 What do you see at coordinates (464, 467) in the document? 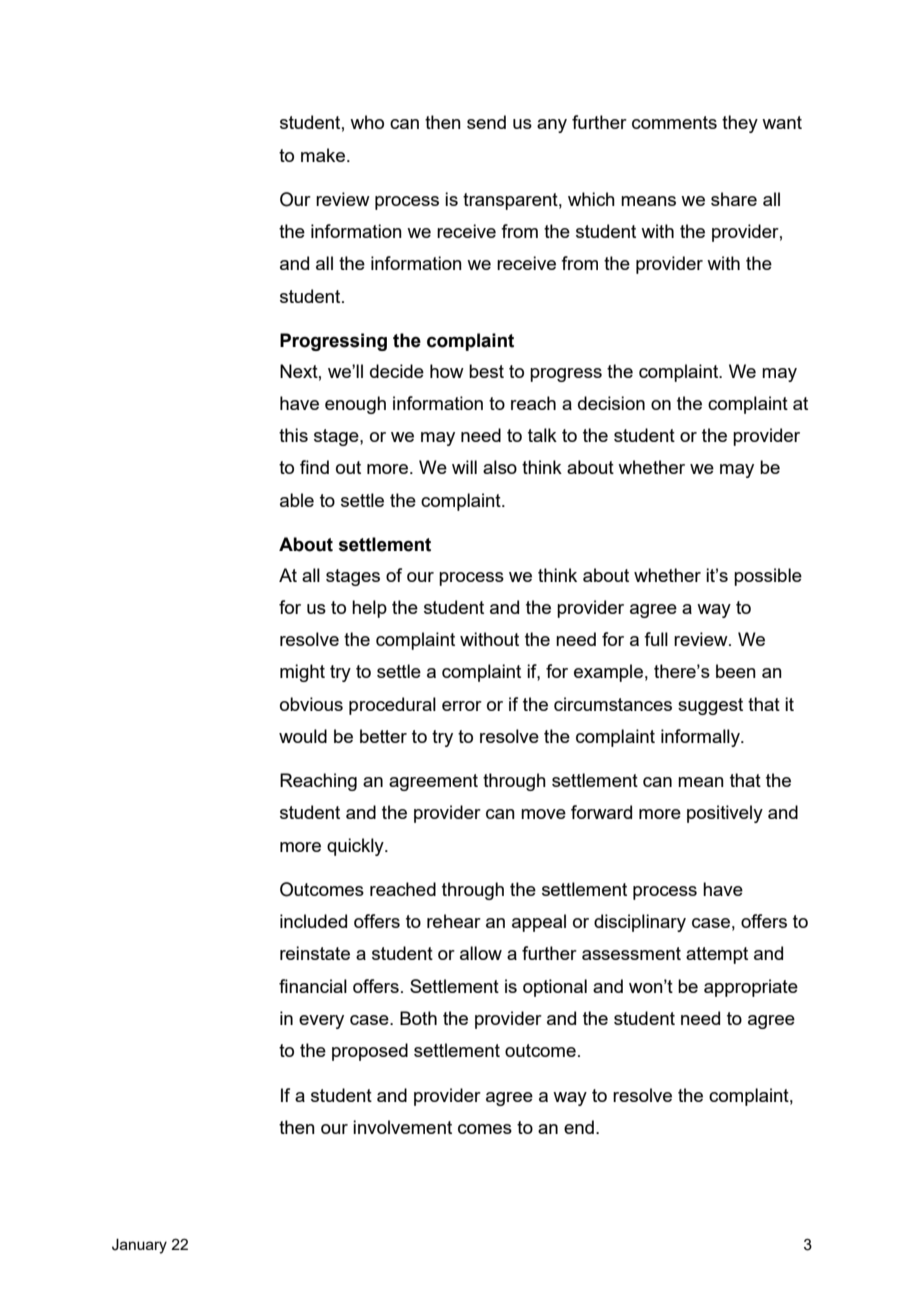
I see `will` at bounding box center [464, 467].
